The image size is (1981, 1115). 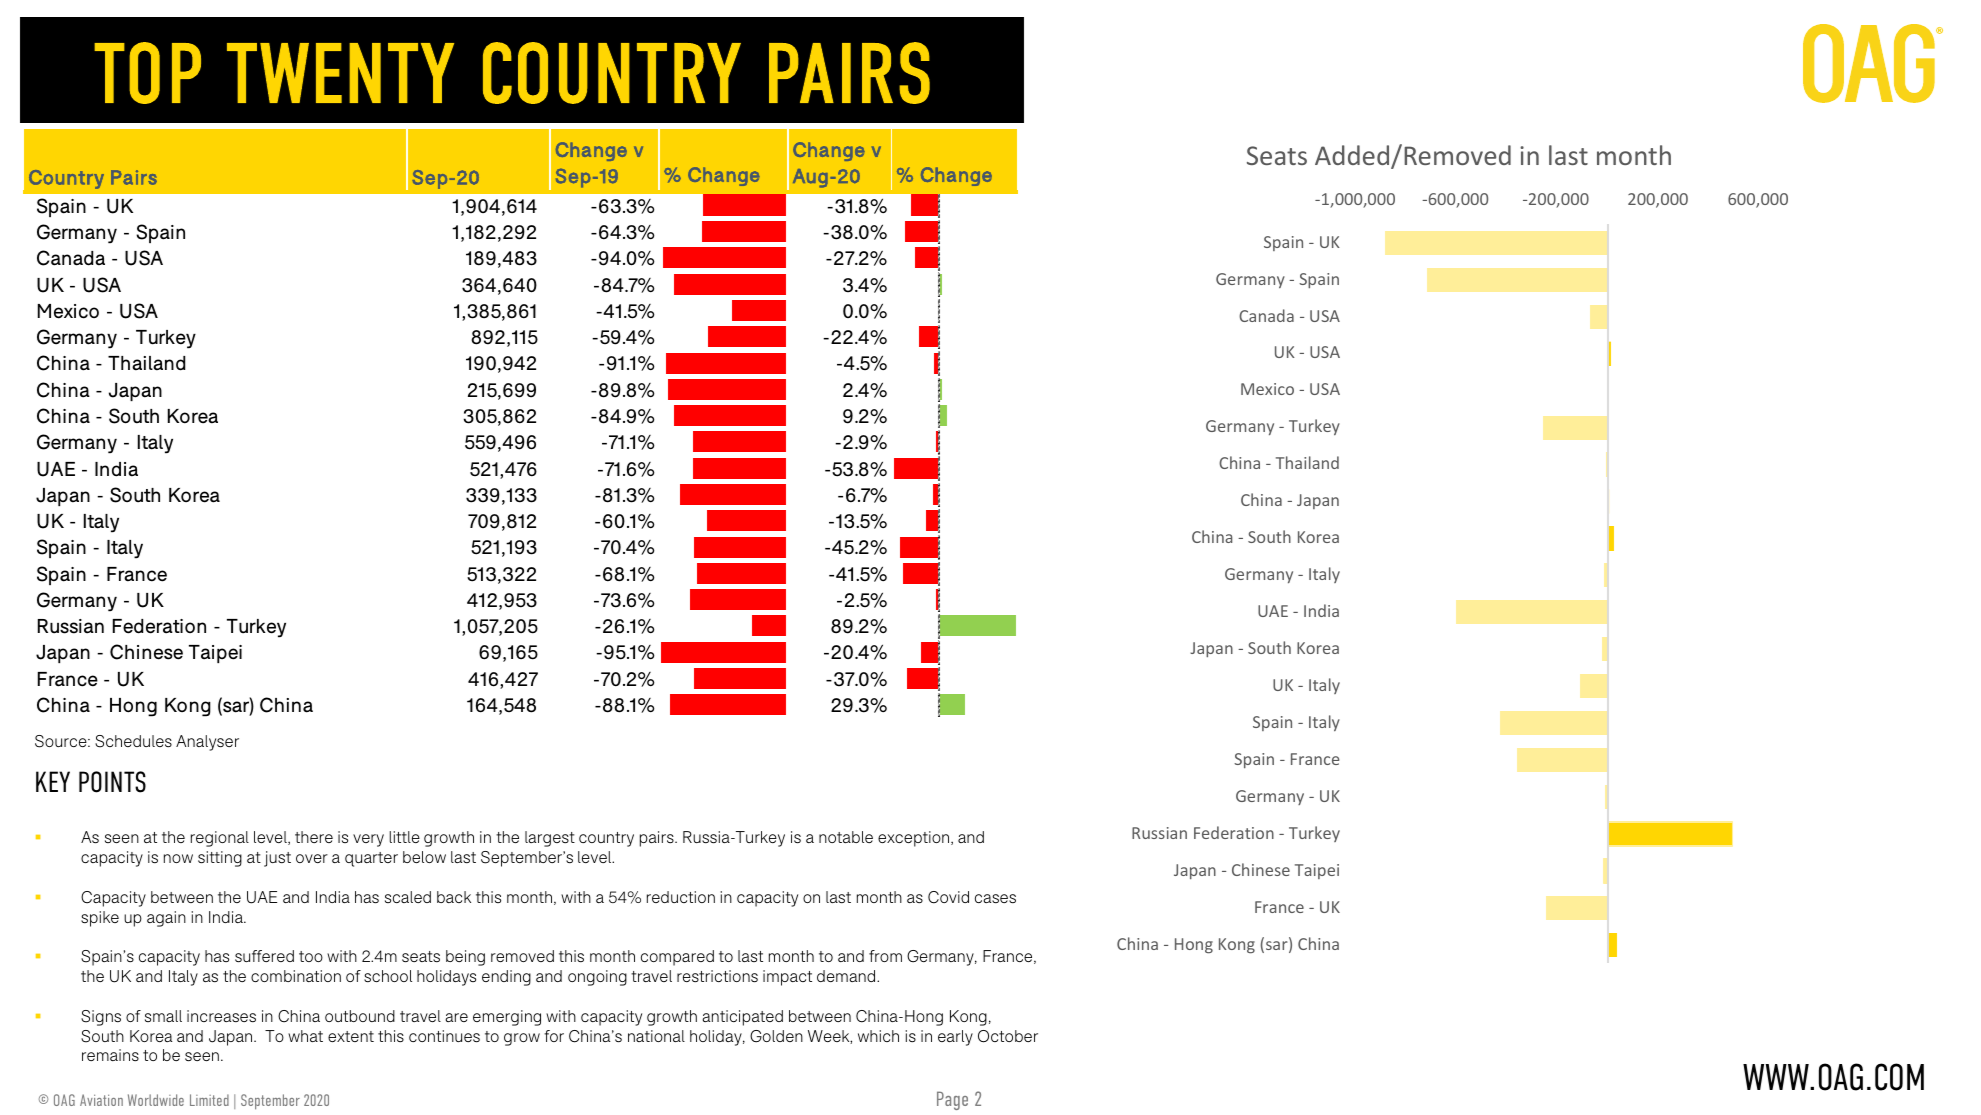 What do you see at coordinates (915, 839) in the screenshot?
I see `exception` at bounding box center [915, 839].
